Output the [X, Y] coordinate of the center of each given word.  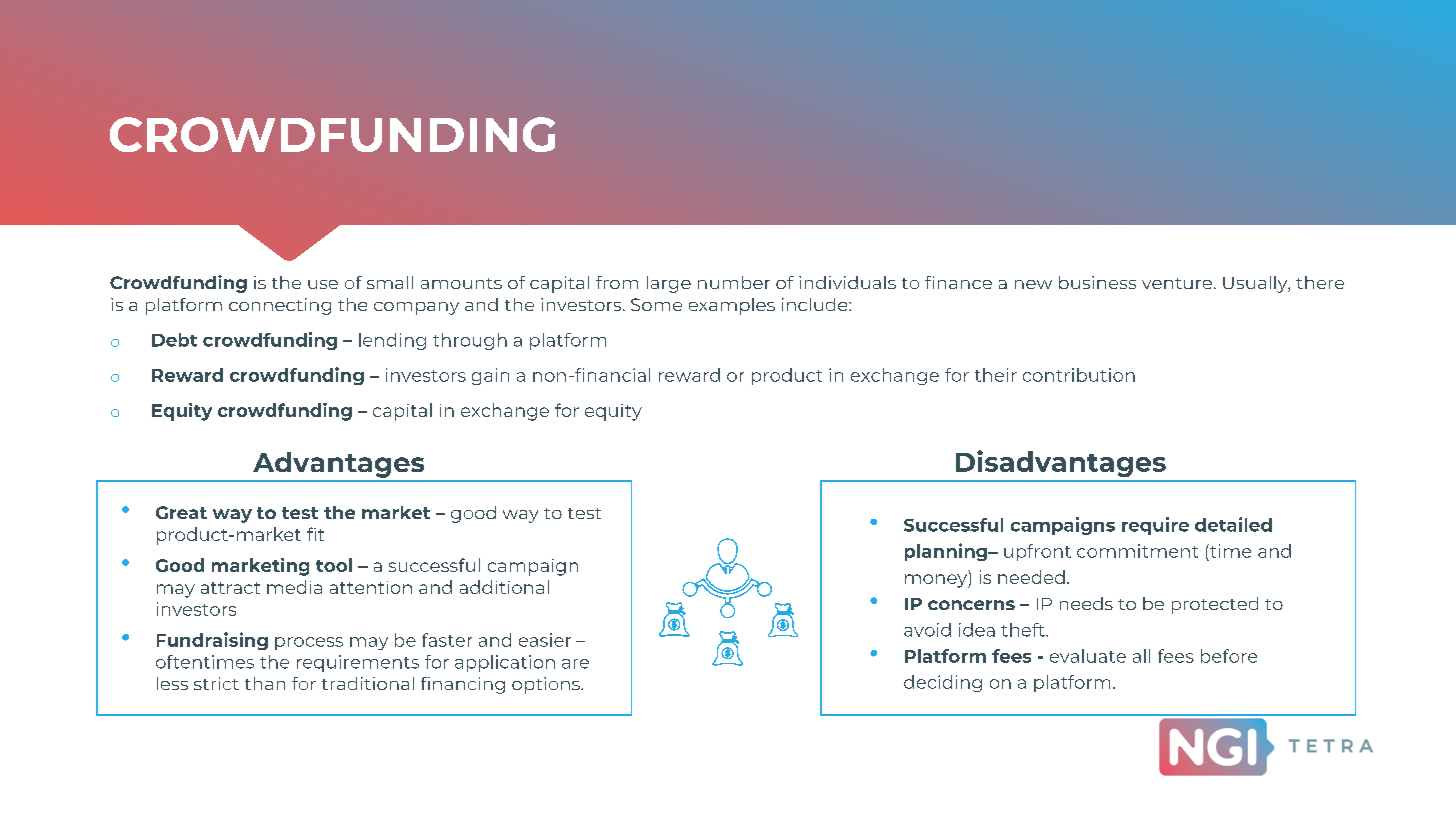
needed [1031, 577]
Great [181, 512]
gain [490, 376]
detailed [1233, 524]
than [265, 683]
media [294, 587]
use [323, 284]
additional [504, 587]
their [996, 375]
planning [947, 552]
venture [1177, 283]
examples [732, 306]
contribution [1079, 375]
